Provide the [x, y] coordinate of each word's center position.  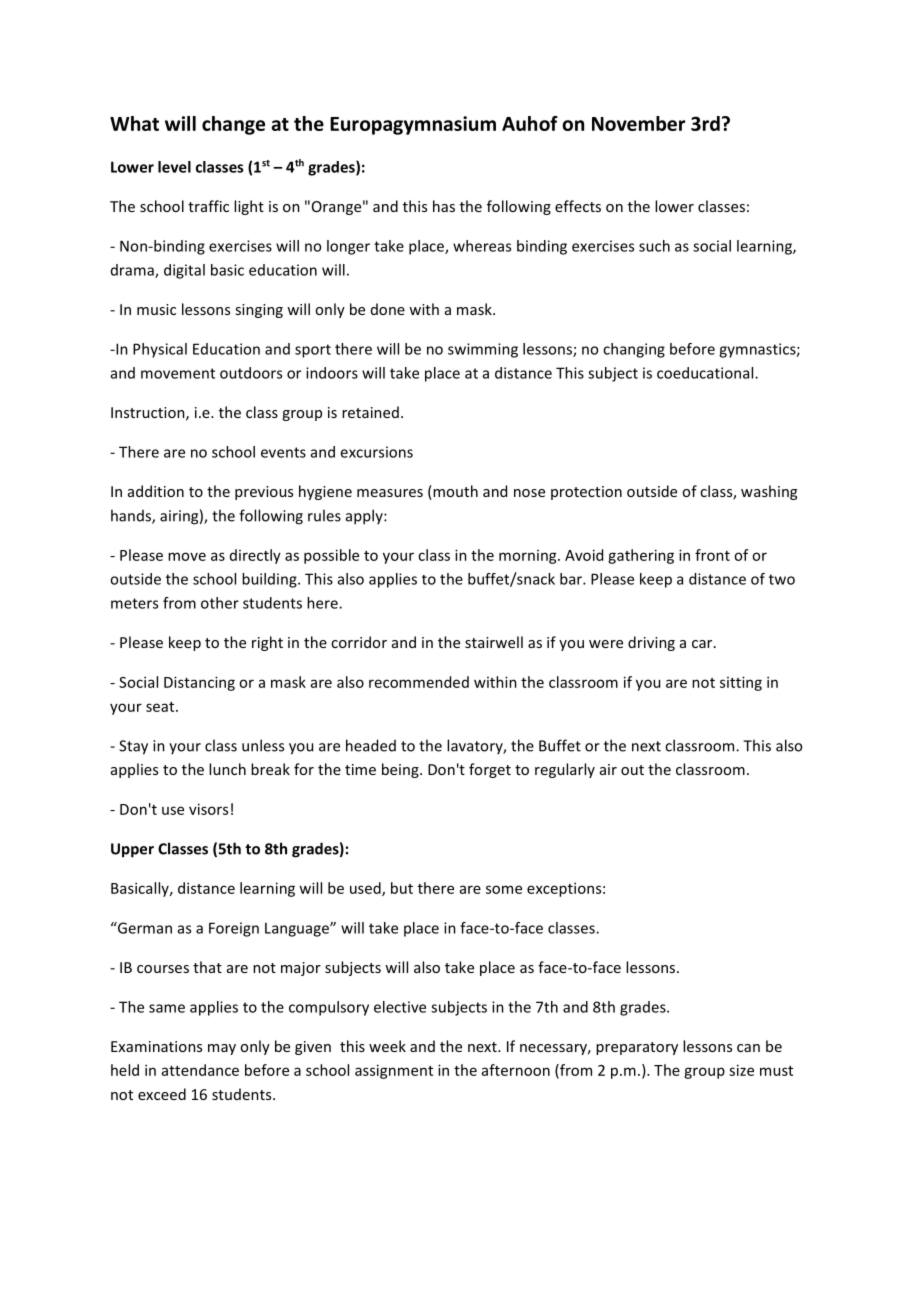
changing [634, 350]
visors [208, 809]
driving [651, 643]
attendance [200, 1070]
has [444, 206]
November [638, 123]
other [220, 603]
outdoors [251, 373]
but [402, 888]
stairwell [494, 642]
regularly [565, 770]
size [741, 1070]
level [174, 167]
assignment [394, 1071]
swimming [483, 350]
